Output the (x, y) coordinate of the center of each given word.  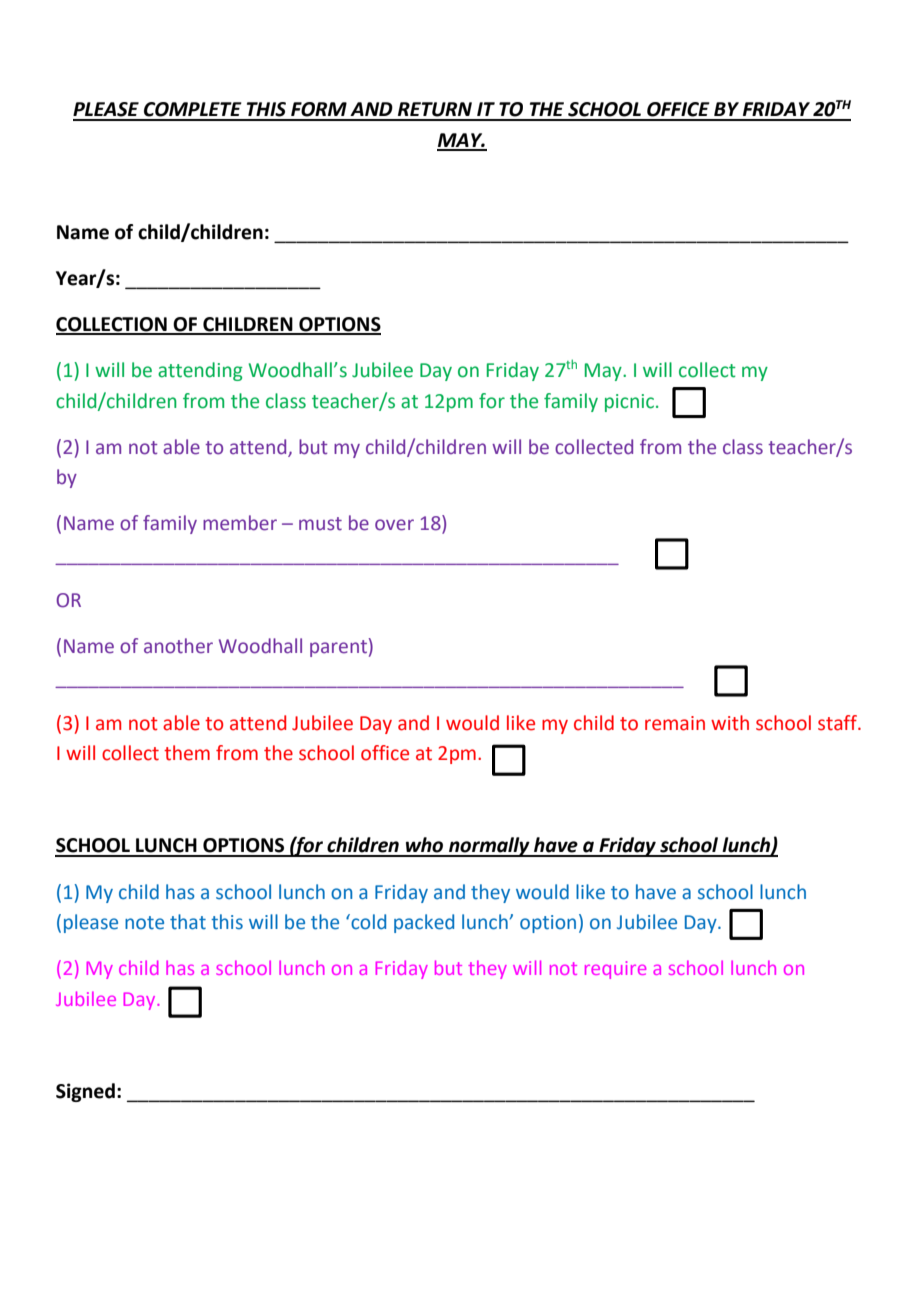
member (240, 523)
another (178, 646)
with (730, 723)
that (188, 922)
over (394, 525)
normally (489, 847)
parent (338, 648)
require (615, 970)
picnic (629, 403)
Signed (85, 1092)
